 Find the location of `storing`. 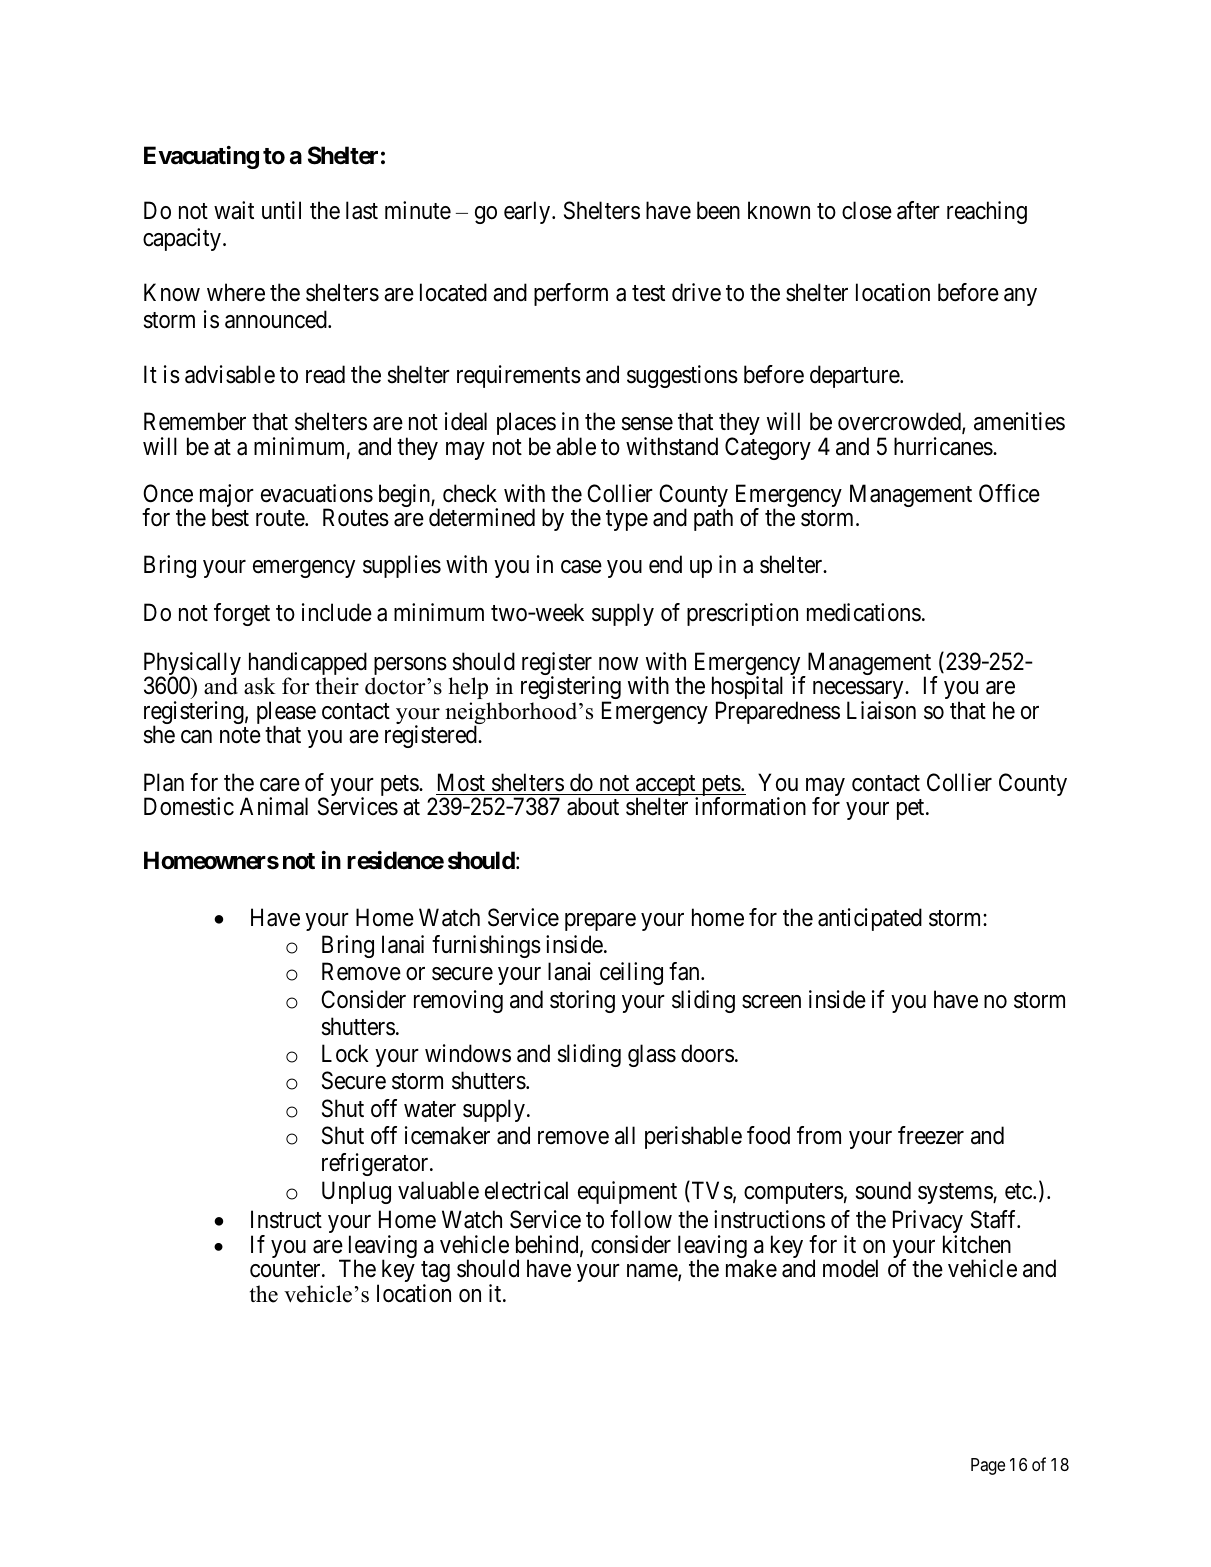

storing is located at coordinates (582, 1001).
